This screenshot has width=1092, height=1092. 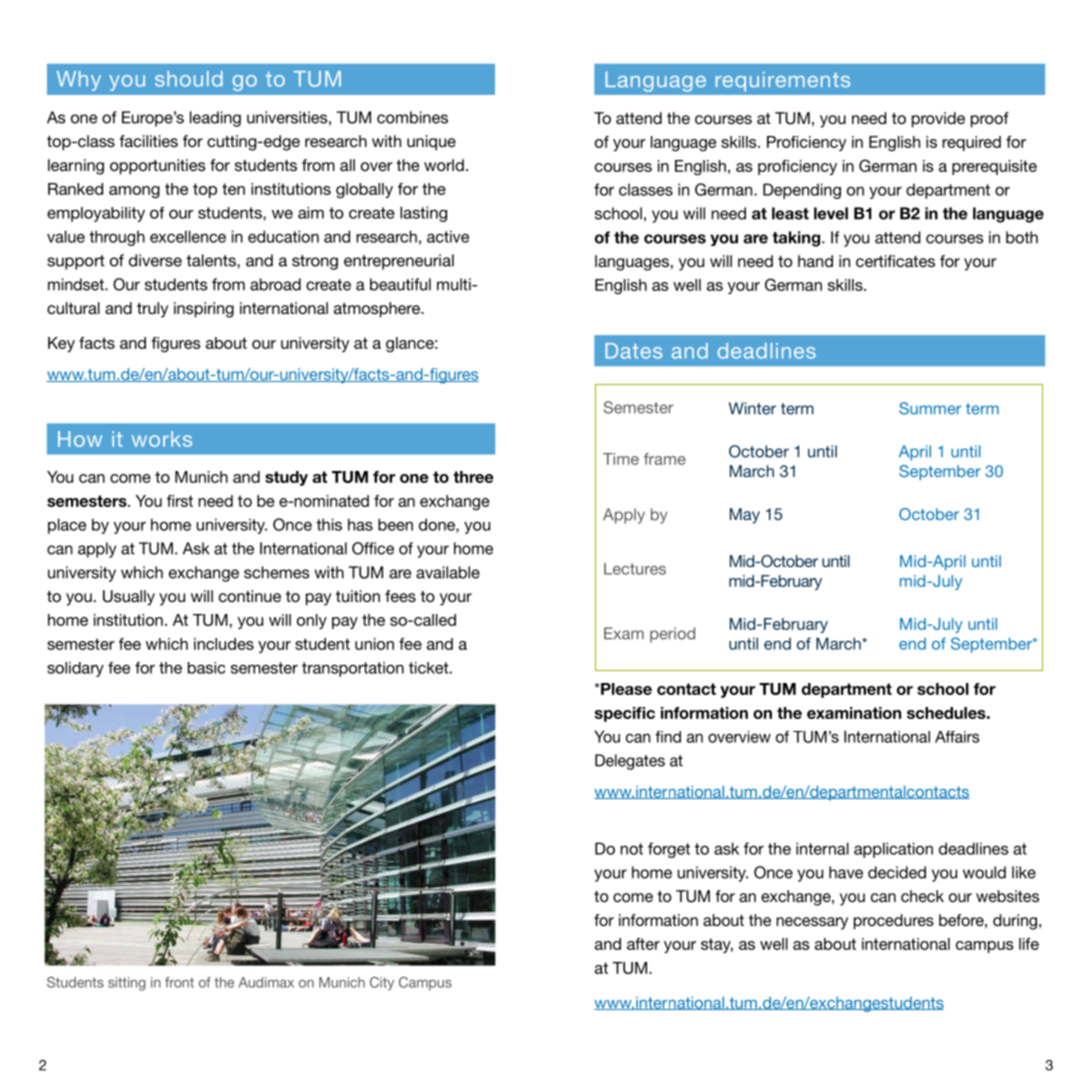 What do you see at coordinates (215, 119) in the screenshot?
I see `leading` at bounding box center [215, 119].
